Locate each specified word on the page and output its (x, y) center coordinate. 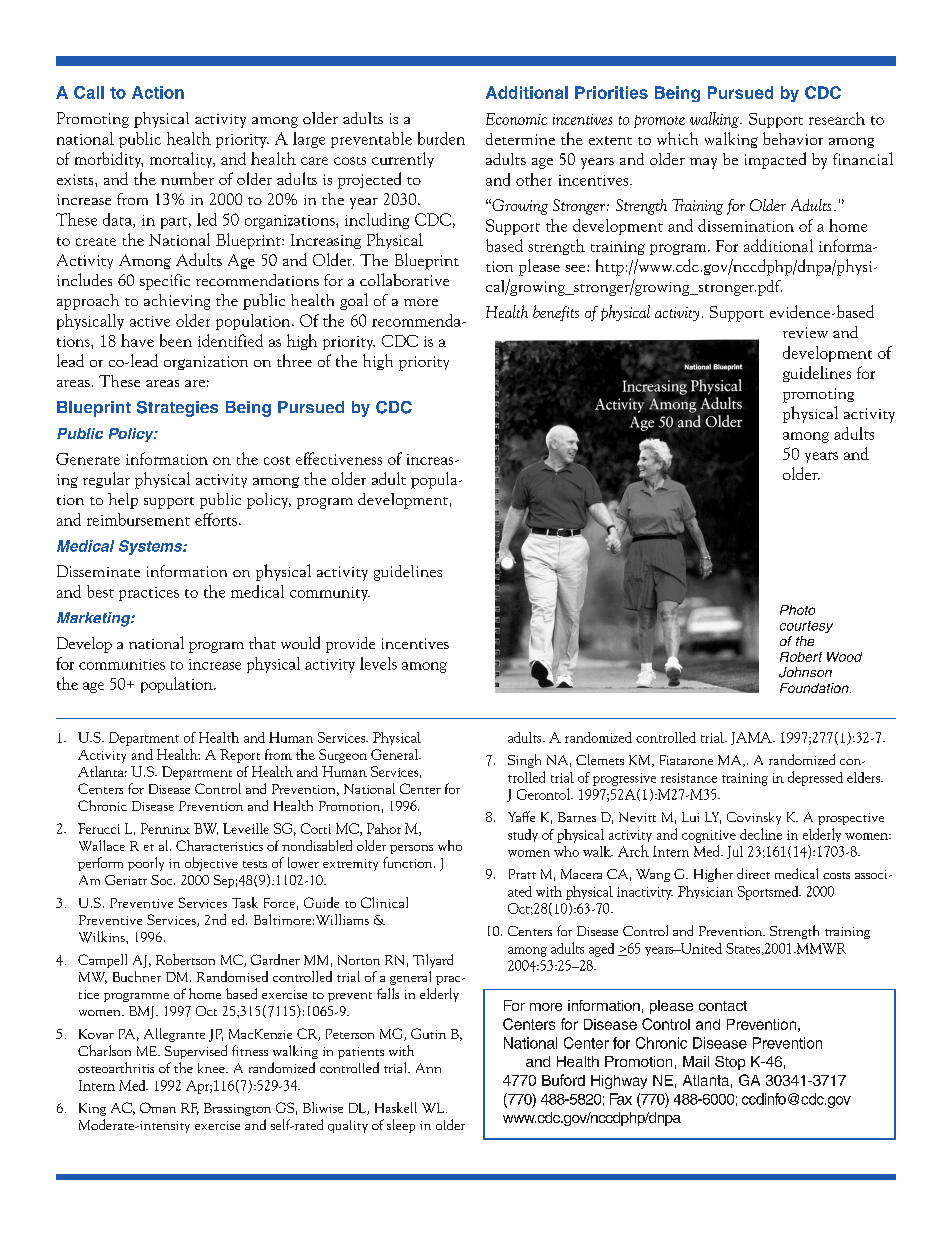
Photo (797, 610)
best (100, 591)
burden (441, 138)
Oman (158, 1107)
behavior (793, 138)
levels (378, 663)
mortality (182, 160)
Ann (428, 1068)
